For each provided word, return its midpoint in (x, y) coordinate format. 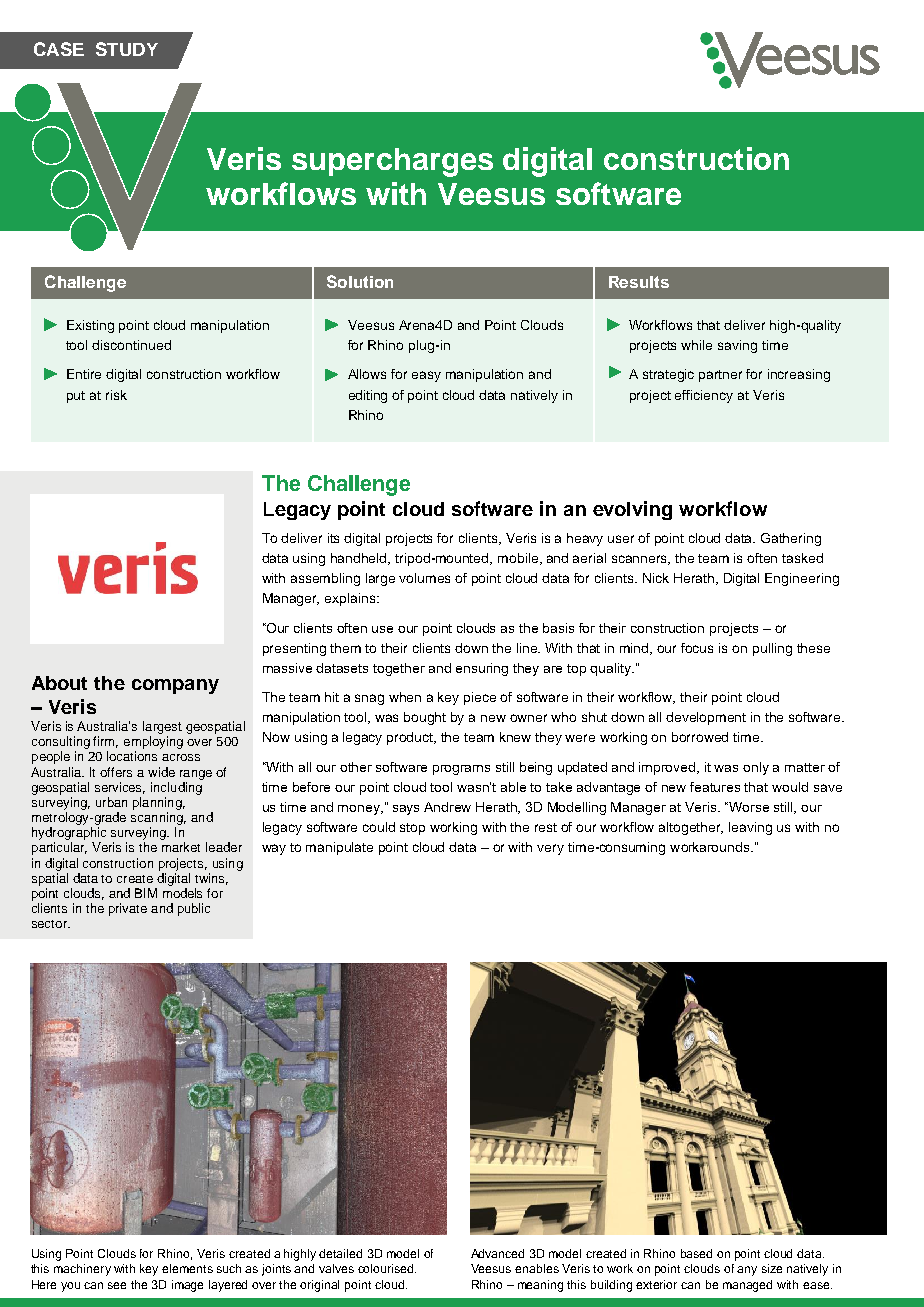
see (117, 1285)
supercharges (392, 162)
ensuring (482, 669)
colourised (387, 1268)
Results (639, 282)
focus (697, 648)
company (175, 686)
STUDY (127, 49)
